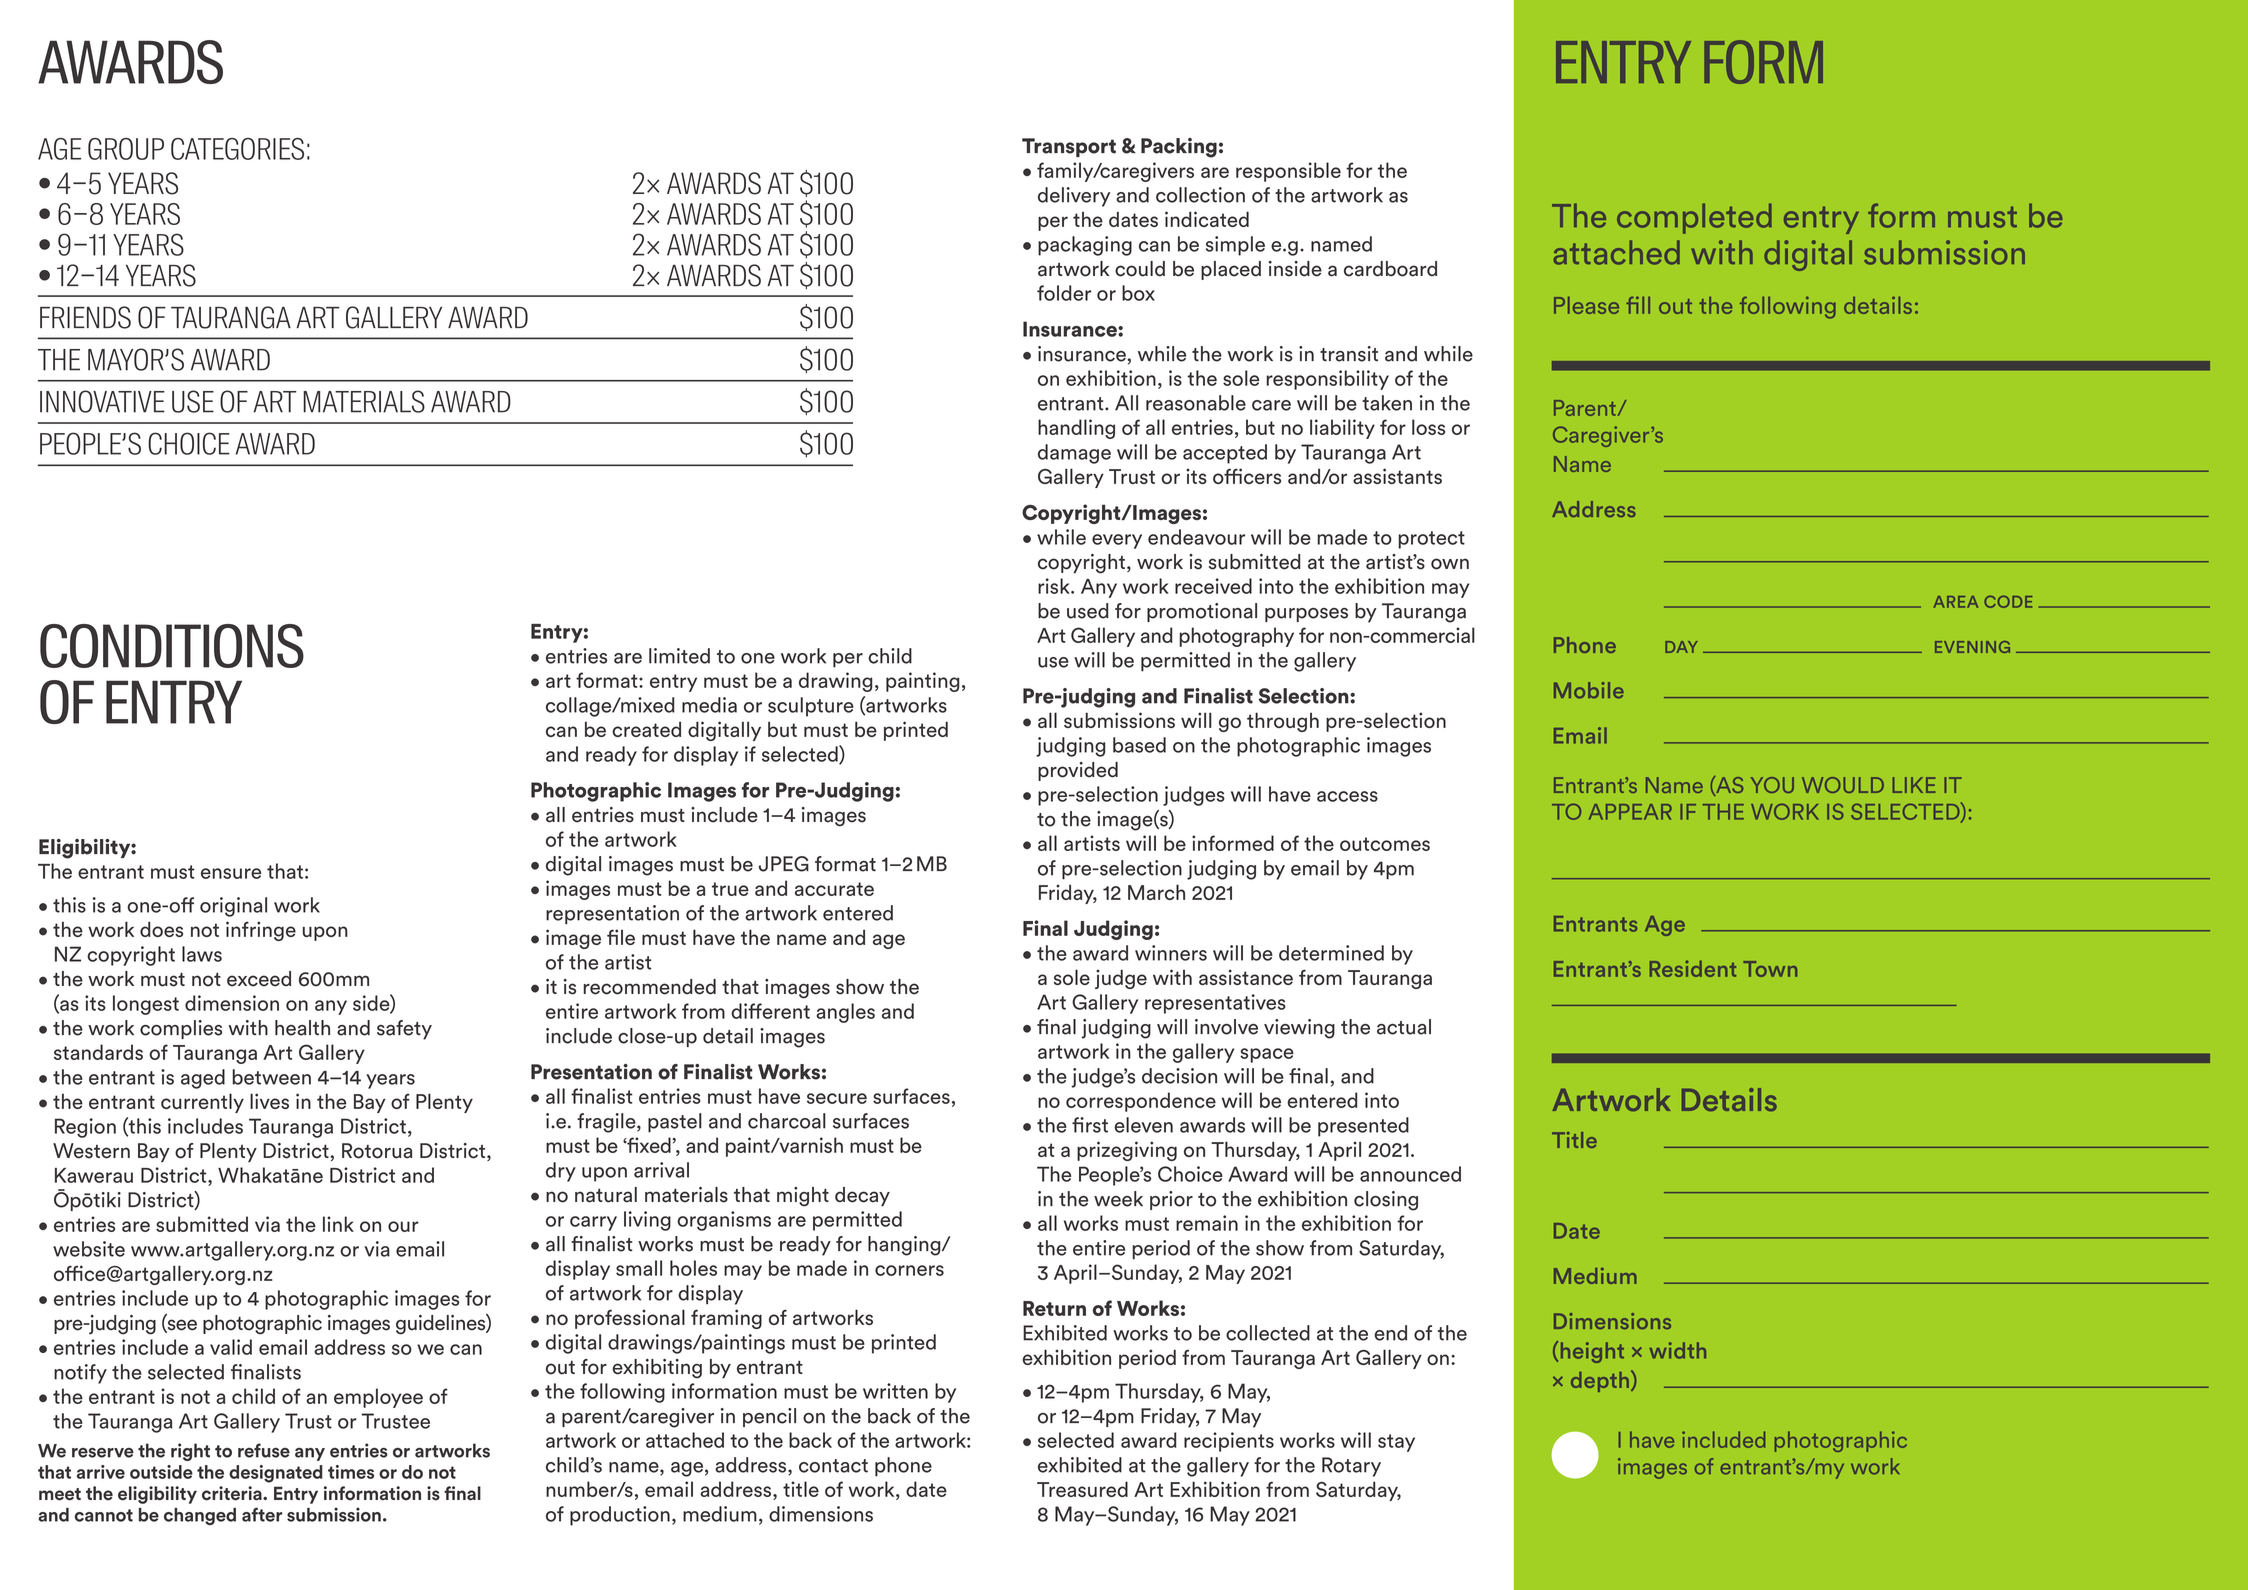  Describe the element at coordinates (302, 1028) in the document. I see `health` at that location.
